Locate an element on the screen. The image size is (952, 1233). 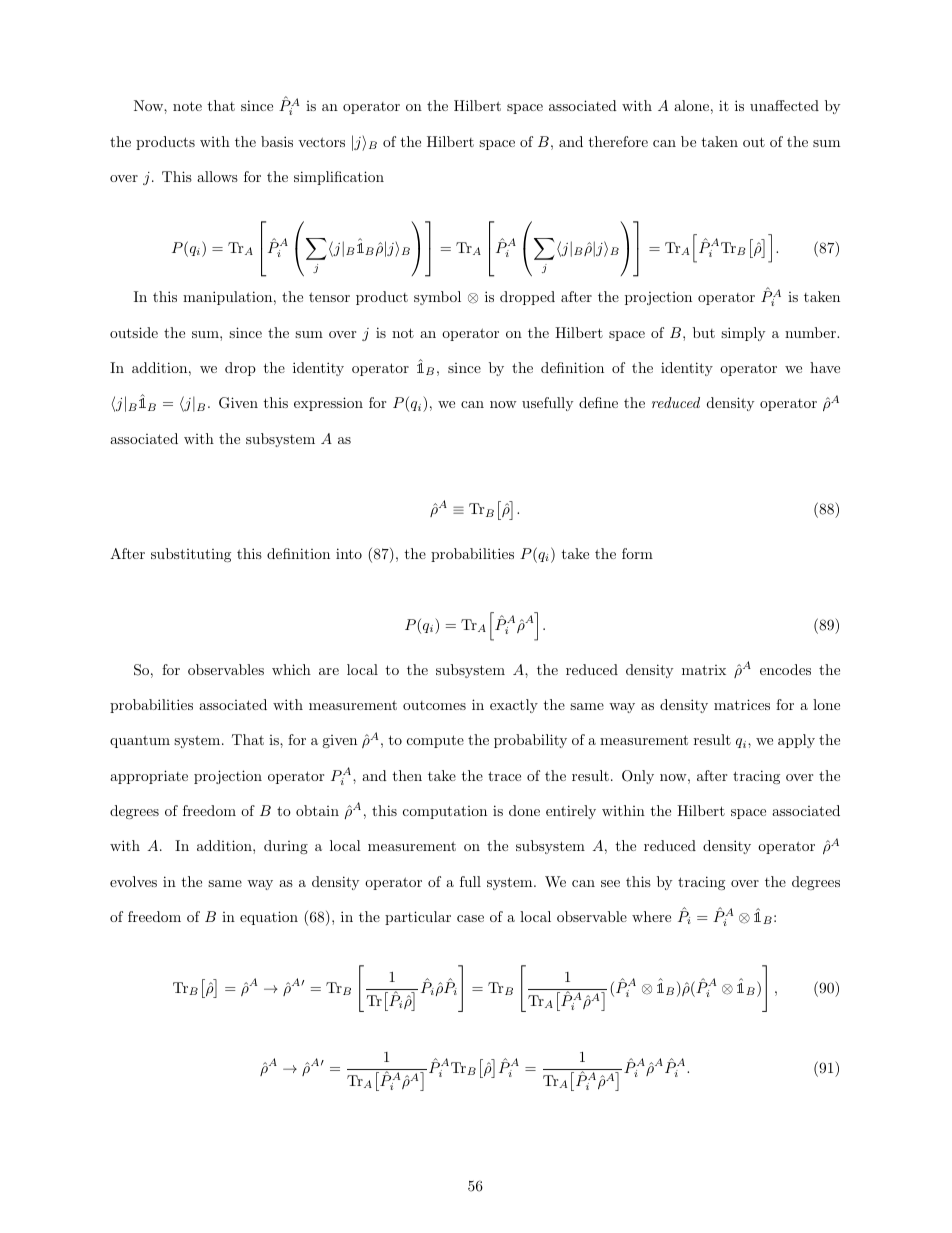
where is located at coordinates (651, 916).
